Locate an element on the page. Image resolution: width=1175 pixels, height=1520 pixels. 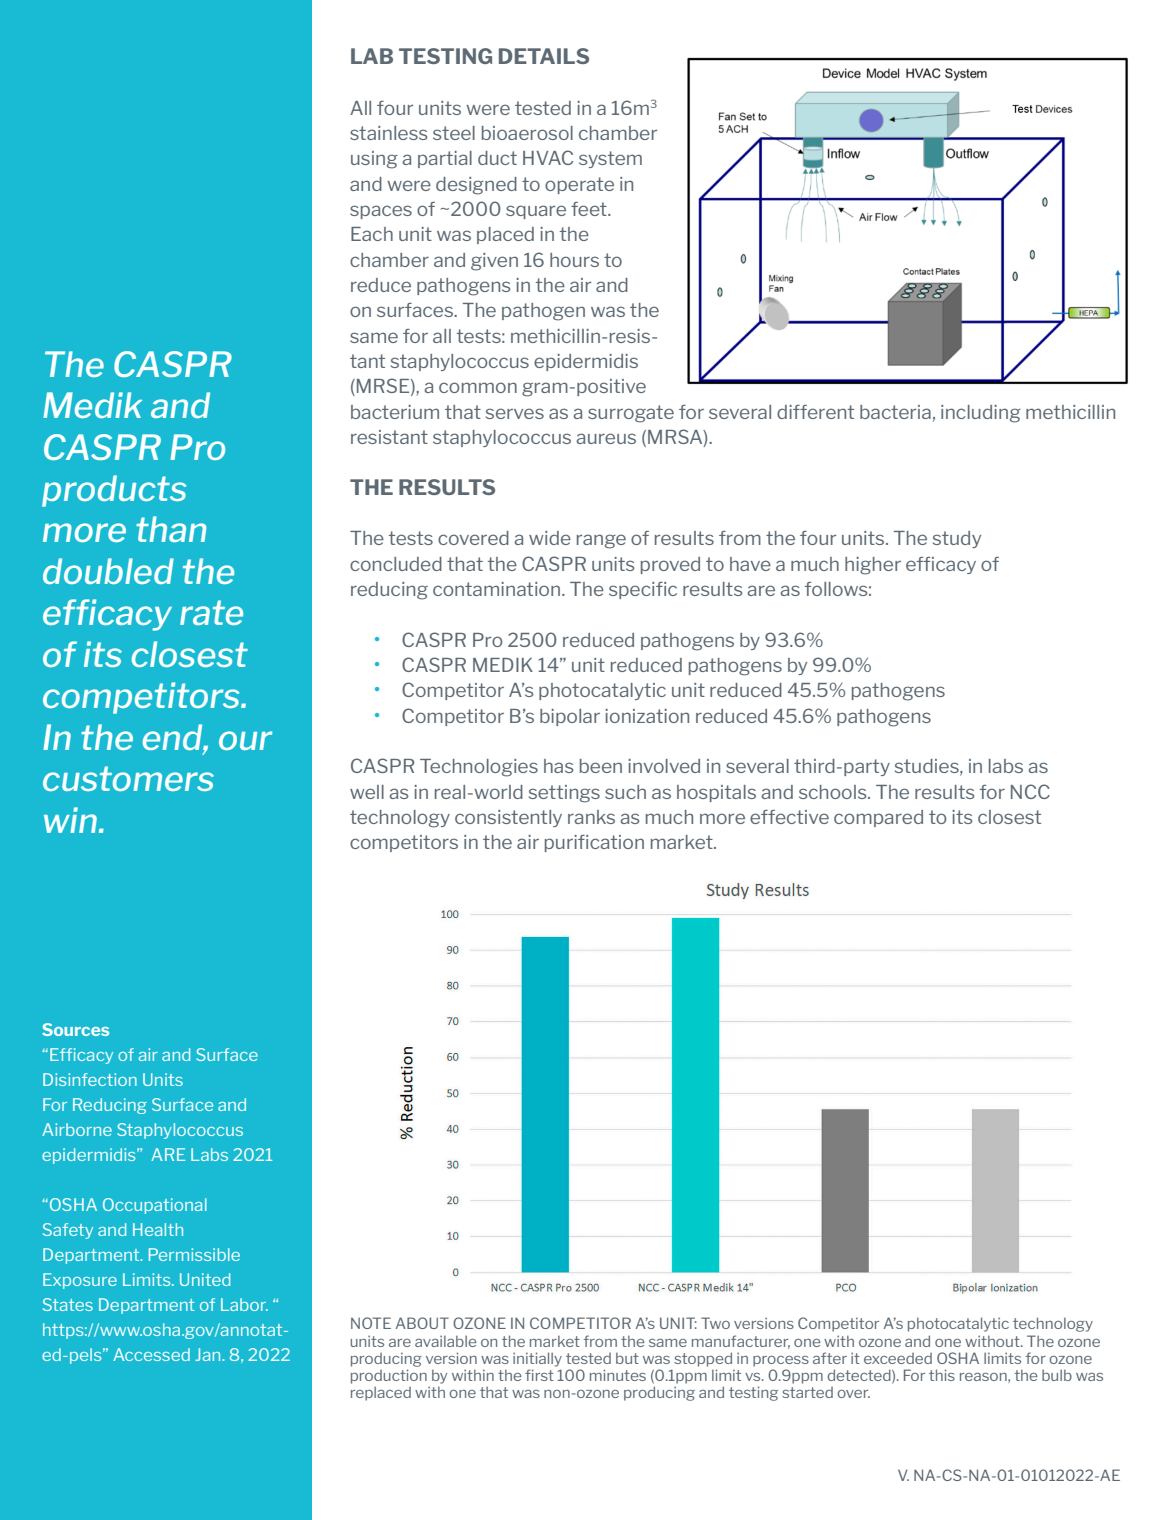
serves is located at coordinates (515, 413).
